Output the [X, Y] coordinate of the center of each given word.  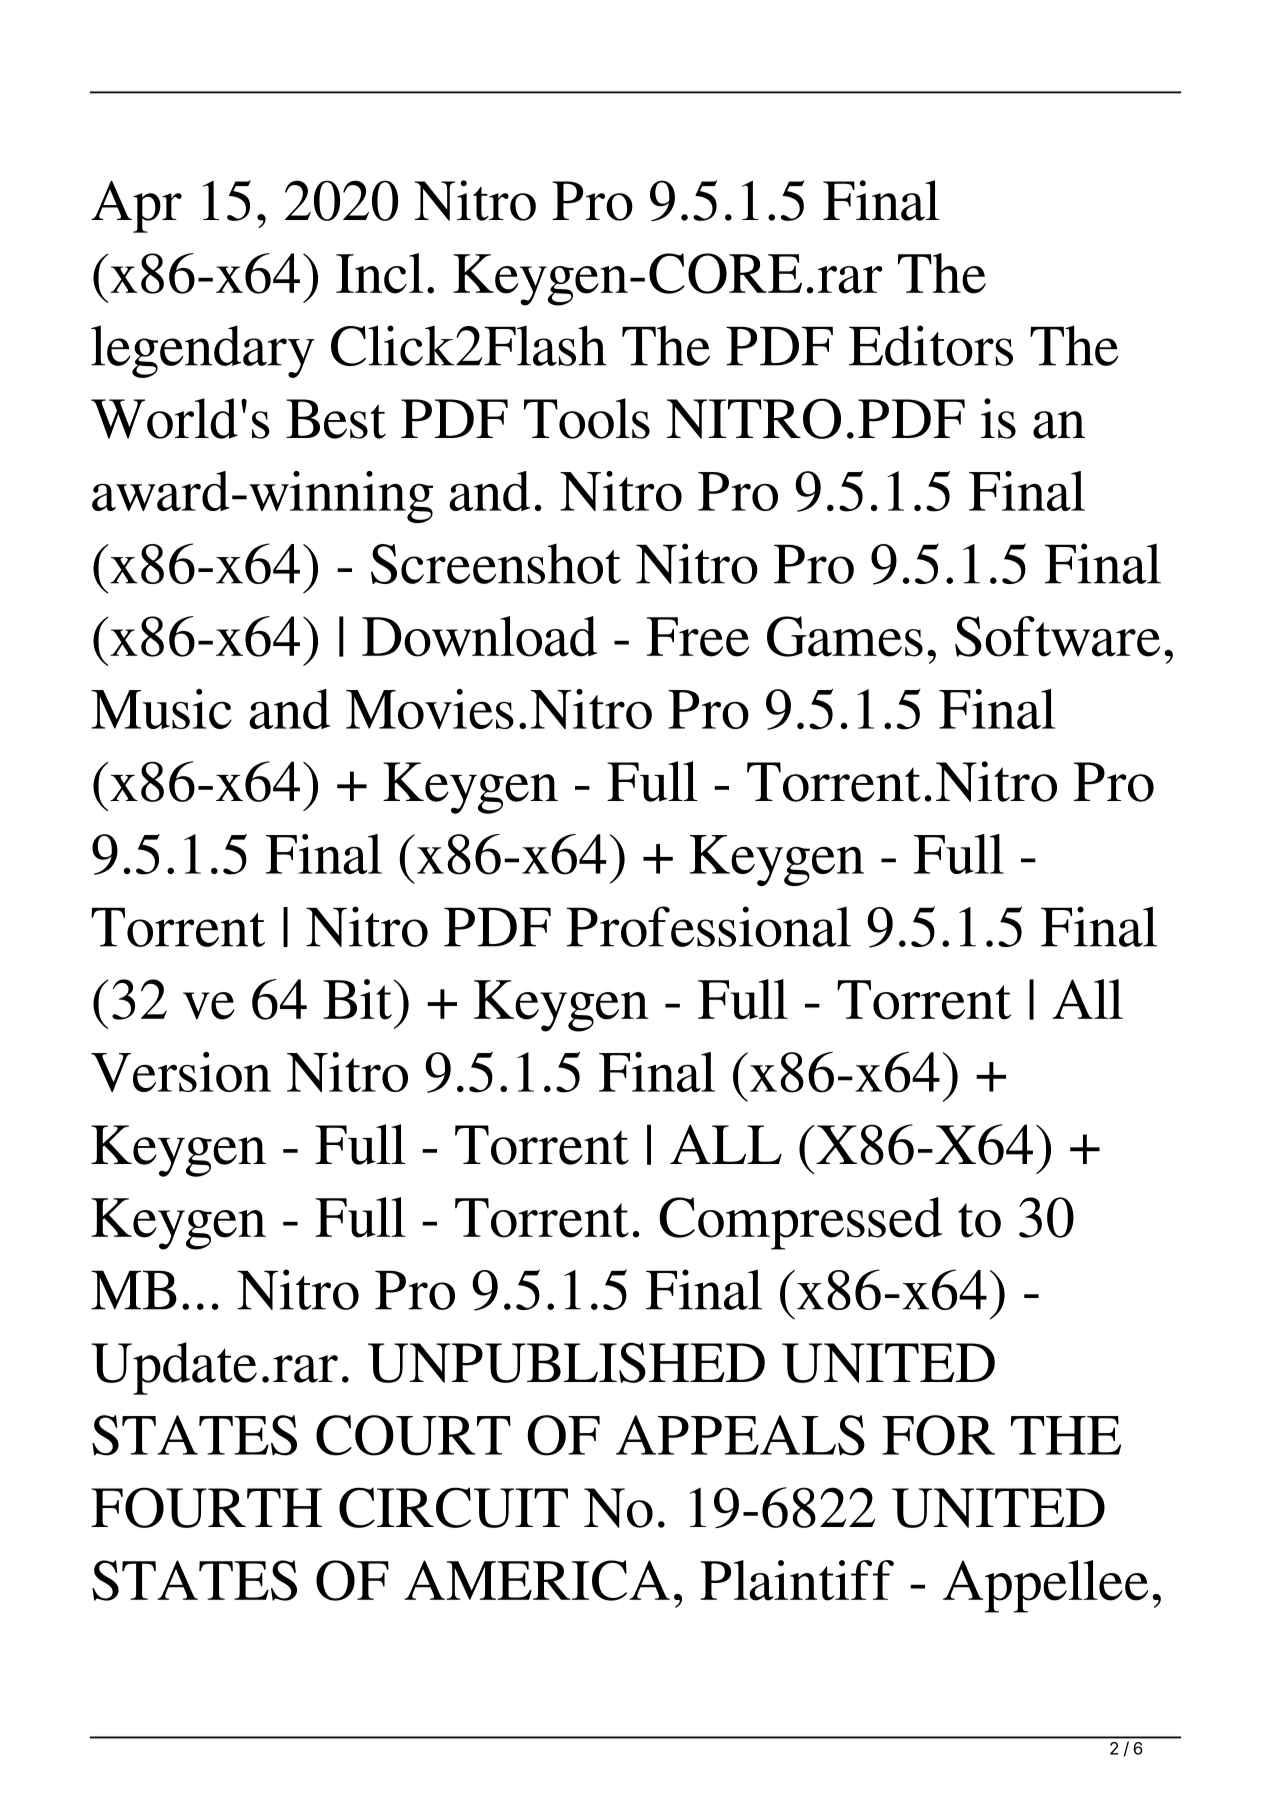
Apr [136, 207]
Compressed [800, 1223]
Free [698, 637]
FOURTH [206, 1507]
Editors [931, 345]
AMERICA [537, 1580]
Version [181, 1072]
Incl [379, 273]
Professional [709, 926]
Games [845, 636]
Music [161, 709]
